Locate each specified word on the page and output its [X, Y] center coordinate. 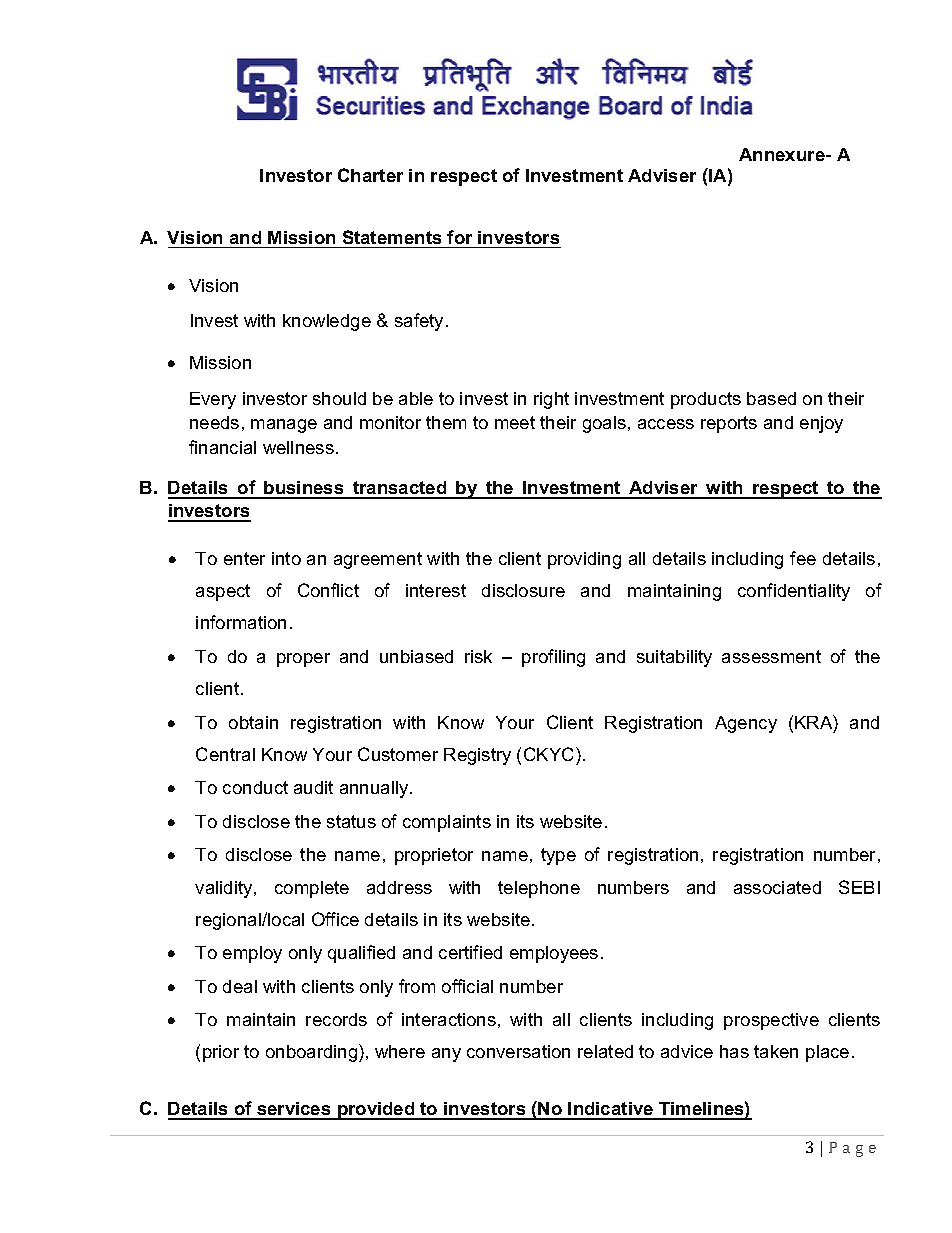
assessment [771, 656]
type [558, 856]
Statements [392, 237]
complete [312, 889]
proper [303, 660]
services [294, 1110]
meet [515, 422]
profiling [553, 658]
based [771, 398]
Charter [370, 175]
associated [777, 887]
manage [284, 426]
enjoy [821, 424]
